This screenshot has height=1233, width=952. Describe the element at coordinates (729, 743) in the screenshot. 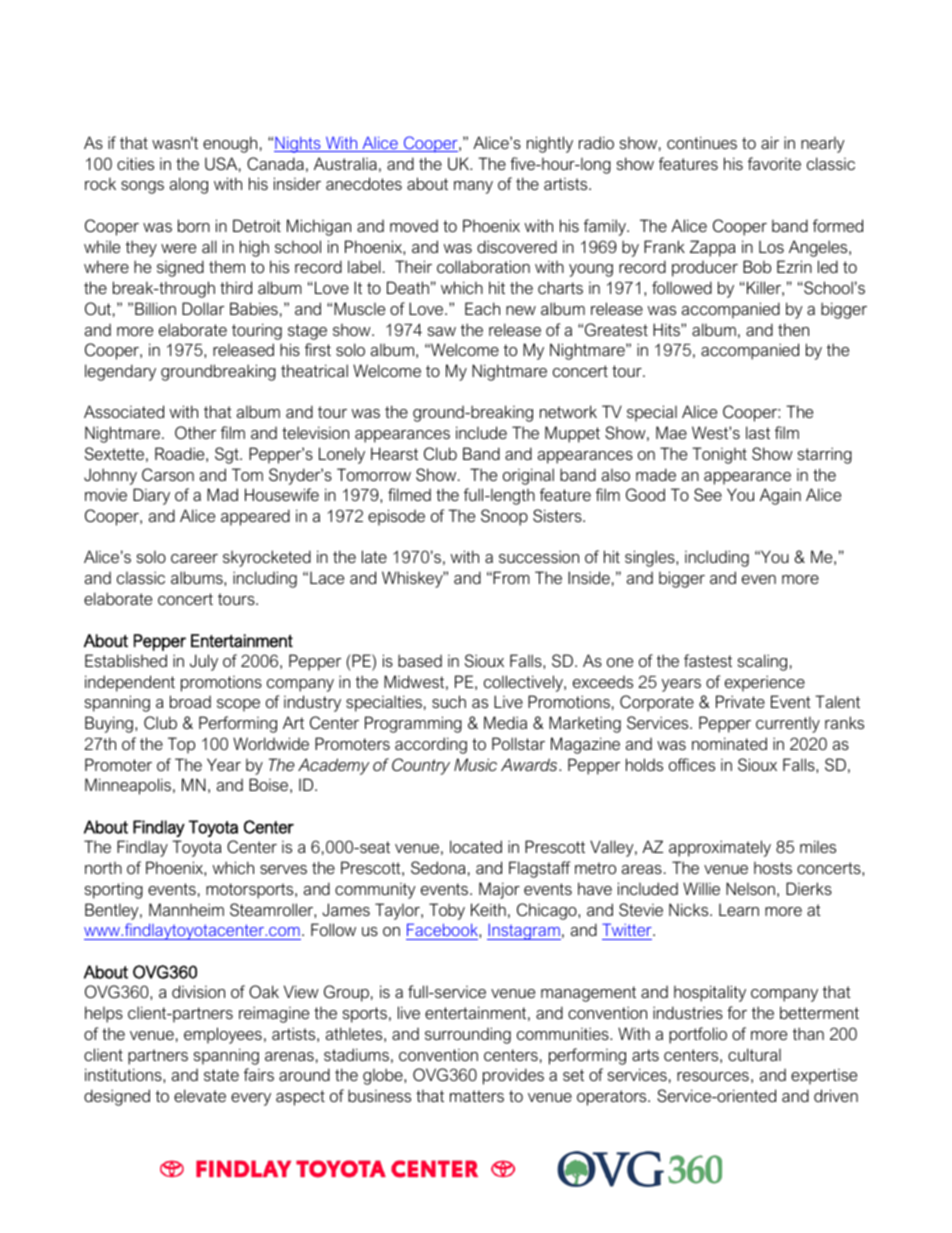

I see `nominated` at that location.
